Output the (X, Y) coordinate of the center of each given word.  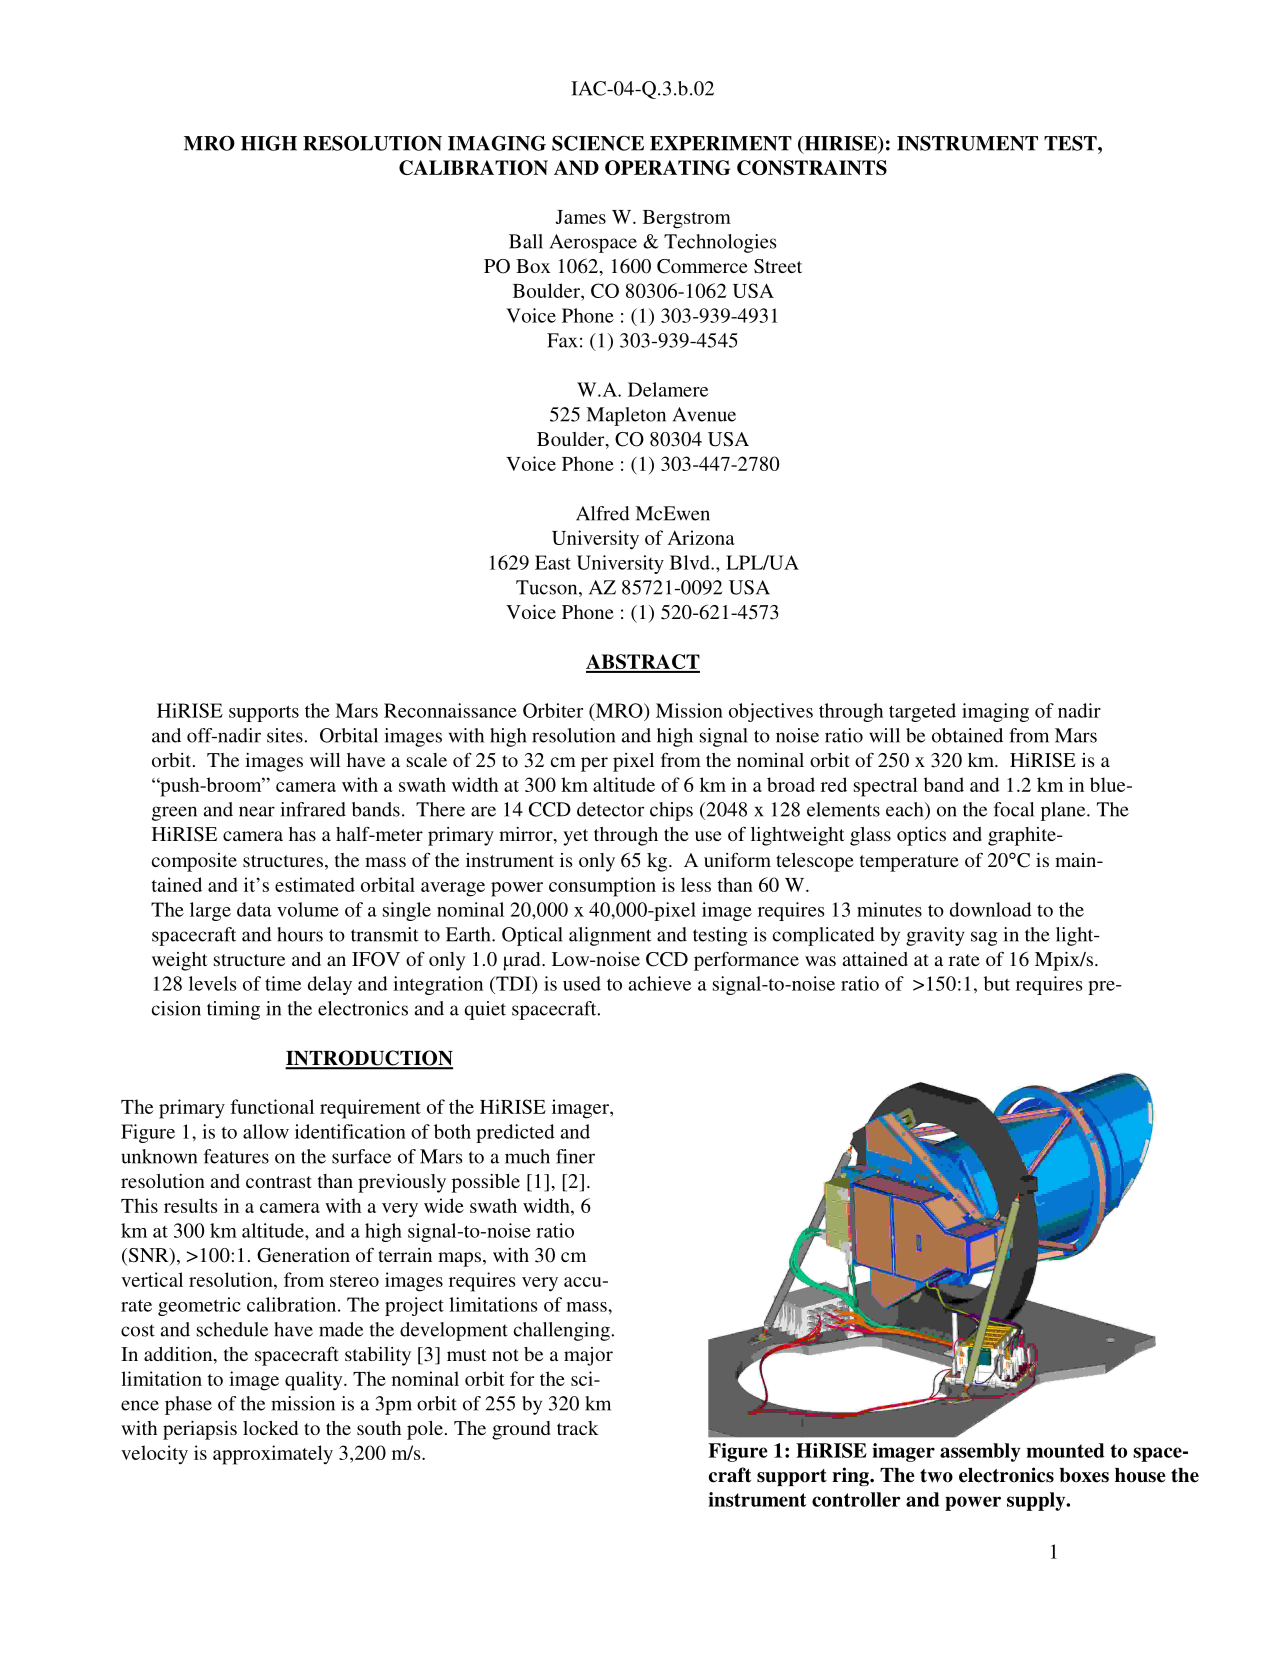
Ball (526, 241)
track (578, 1428)
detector (610, 809)
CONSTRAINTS (812, 167)
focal (1014, 809)
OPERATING (667, 167)
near (257, 811)
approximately (273, 1455)
